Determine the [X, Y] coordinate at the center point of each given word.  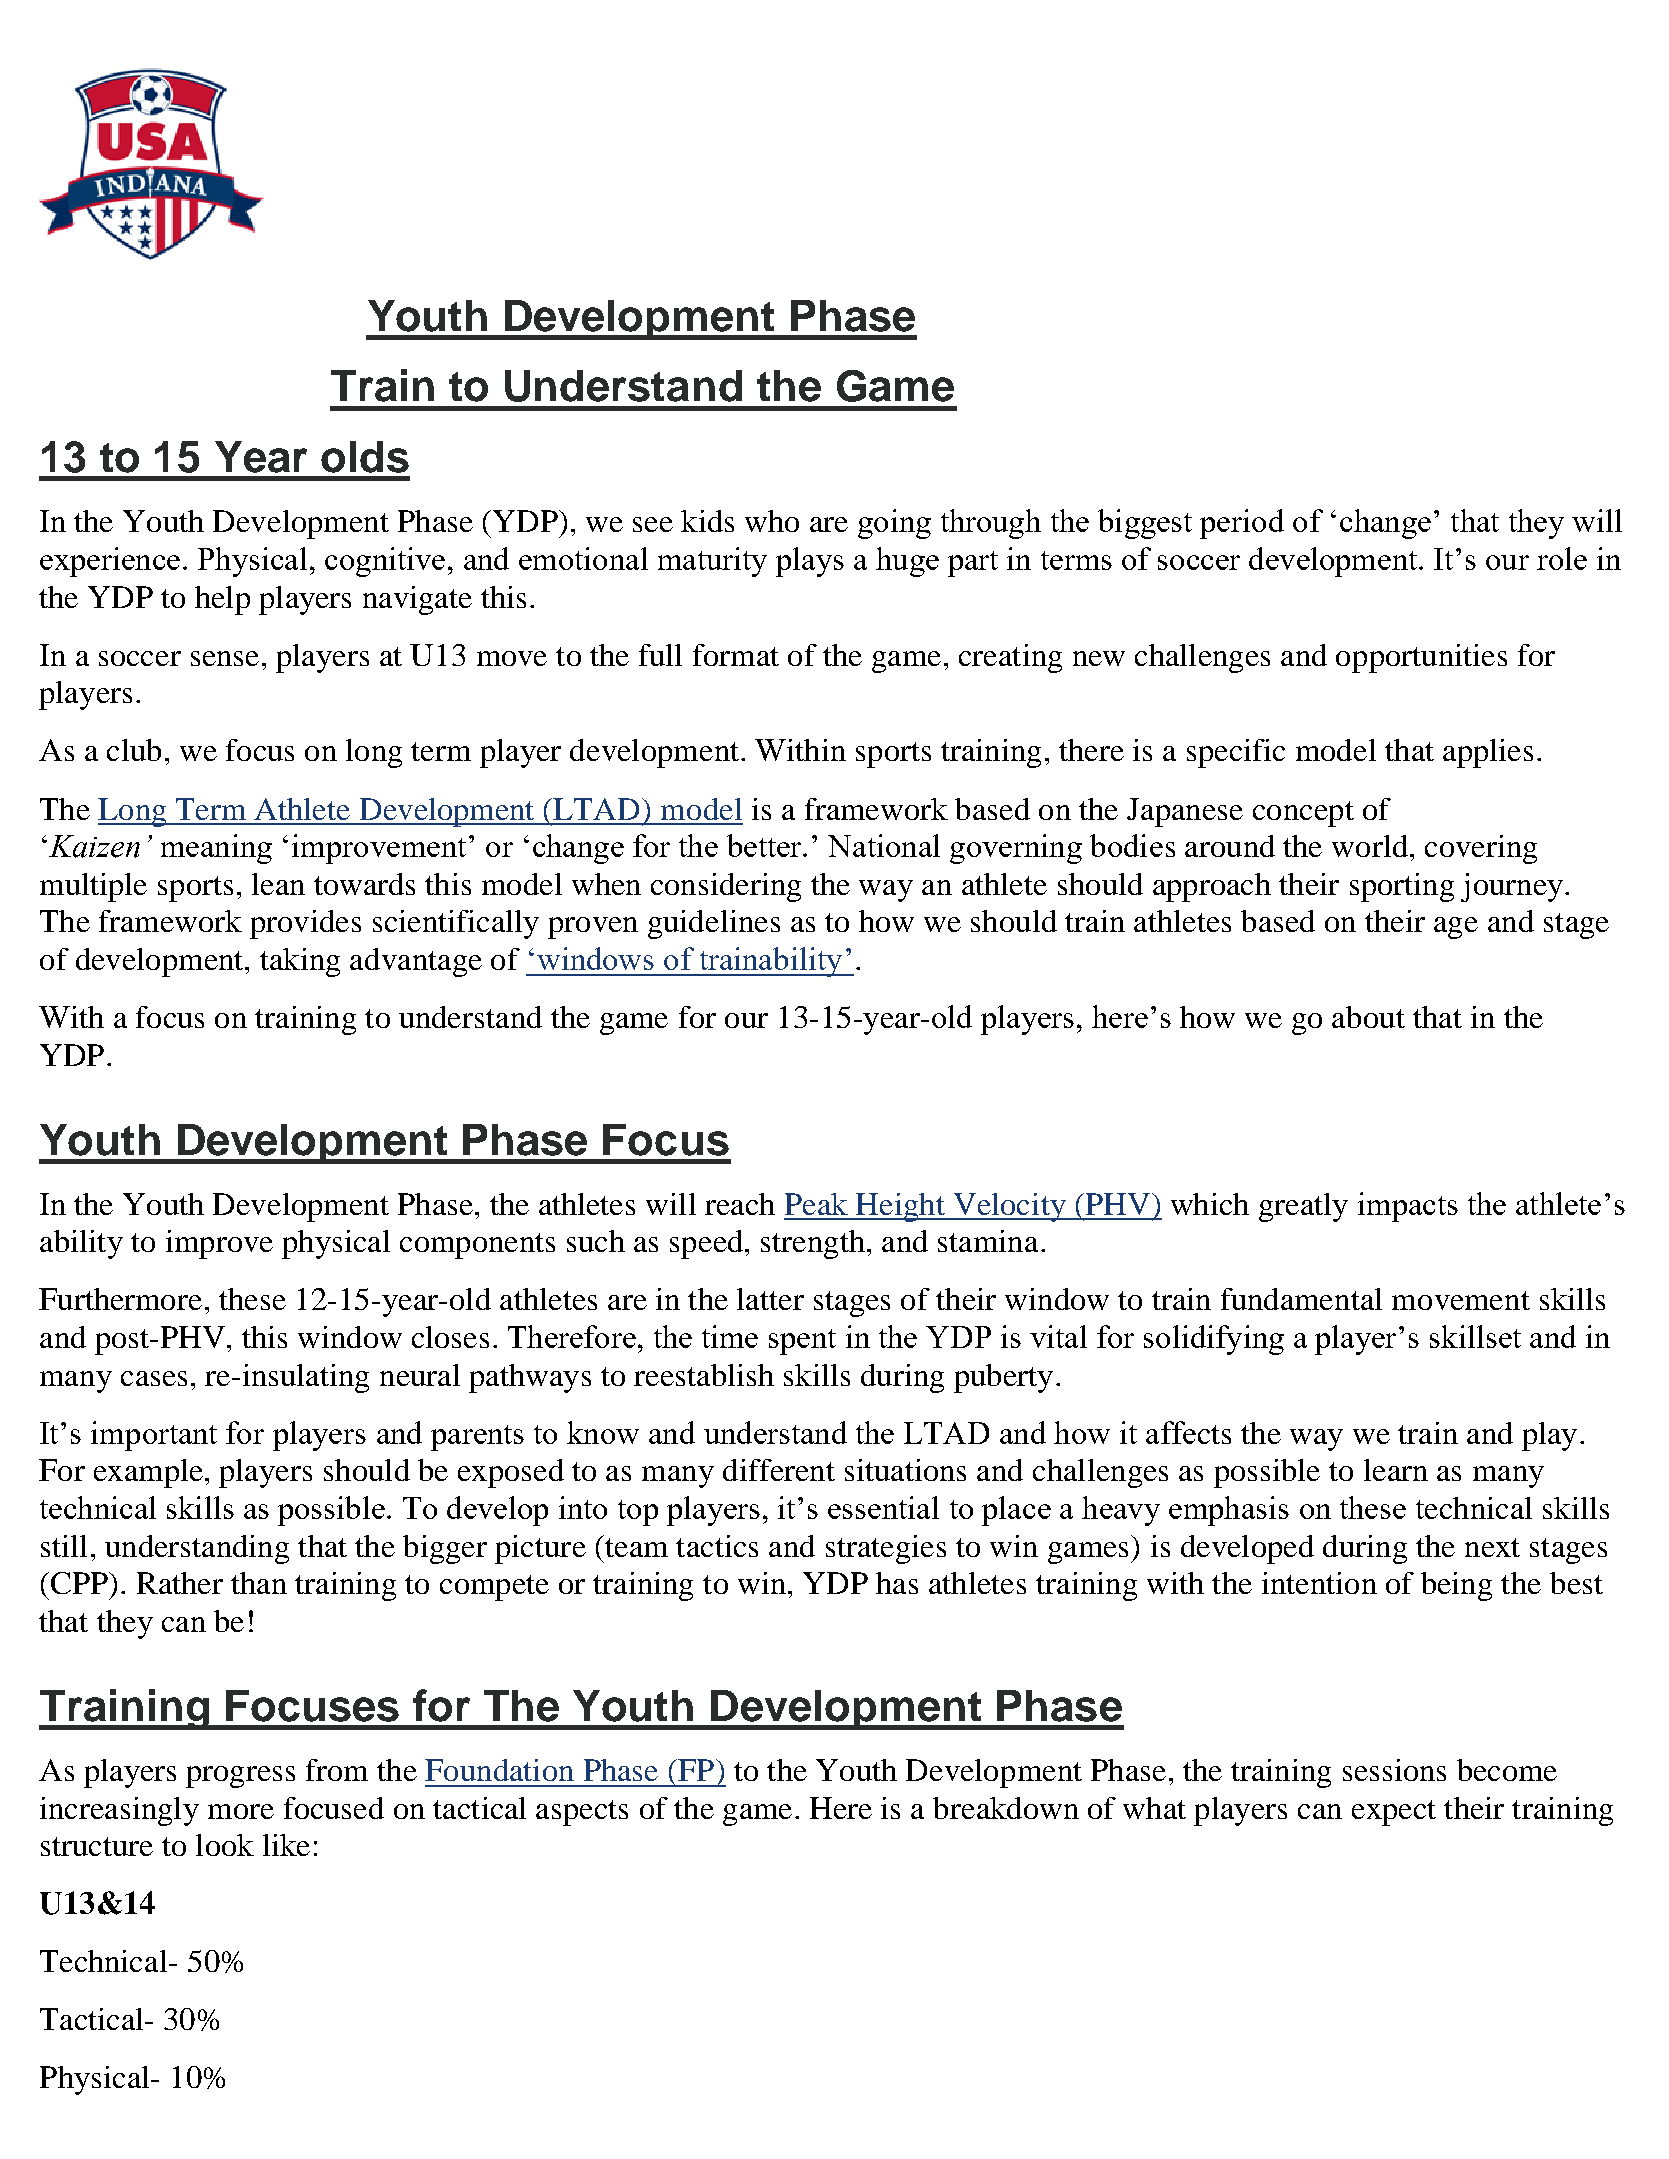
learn [1396, 1470]
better [765, 845]
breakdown [1006, 1808]
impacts [1408, 1207]
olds [365, 457]
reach [740, 1204]
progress [240, 1777]
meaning [216, 849]
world [1370, 846]
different [779, 1470]
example [148, 1473]
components [477, 1246]
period [1242, 524]
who [772, 521]
